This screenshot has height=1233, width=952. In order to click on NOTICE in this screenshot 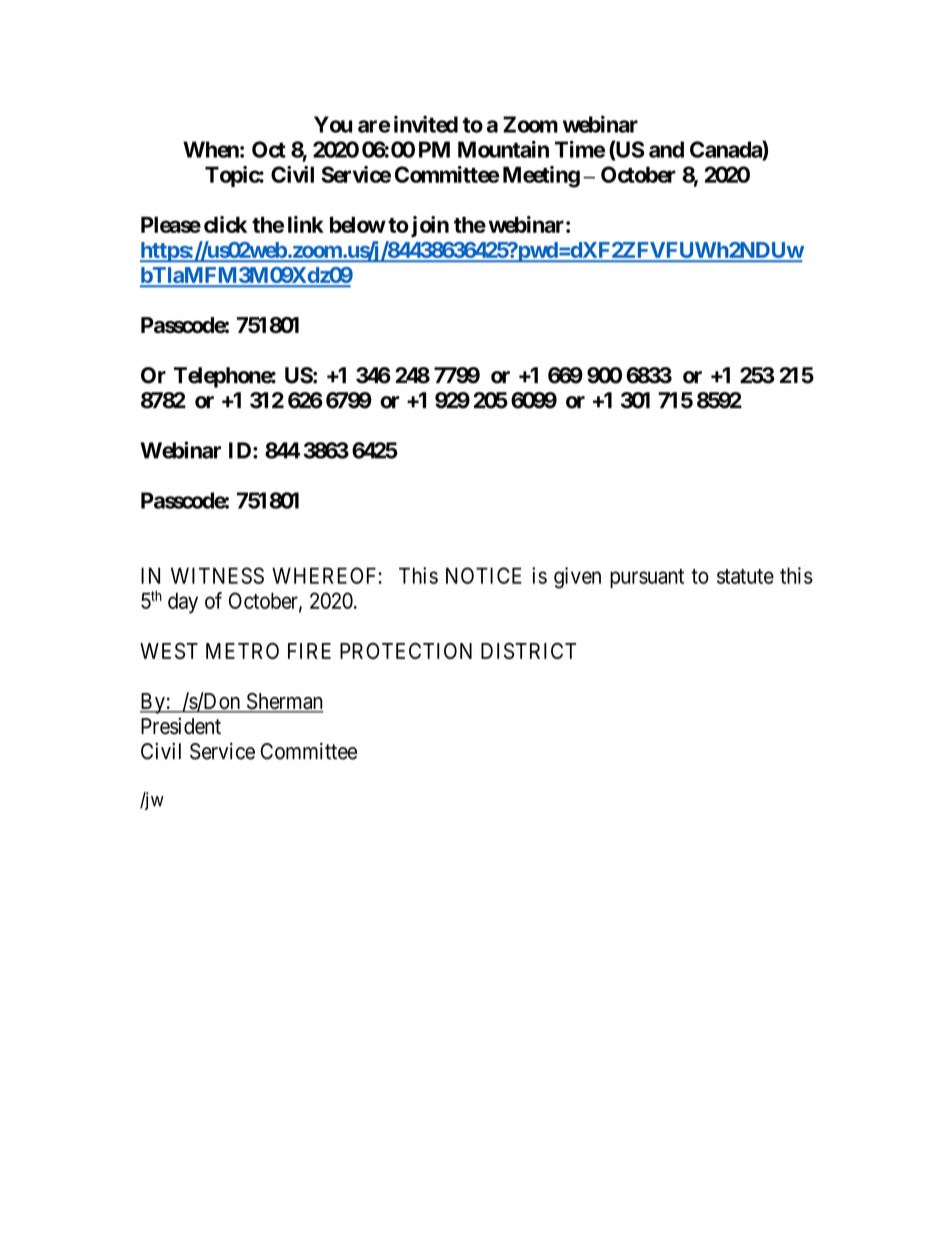, I will do `click(484, 575)`.
